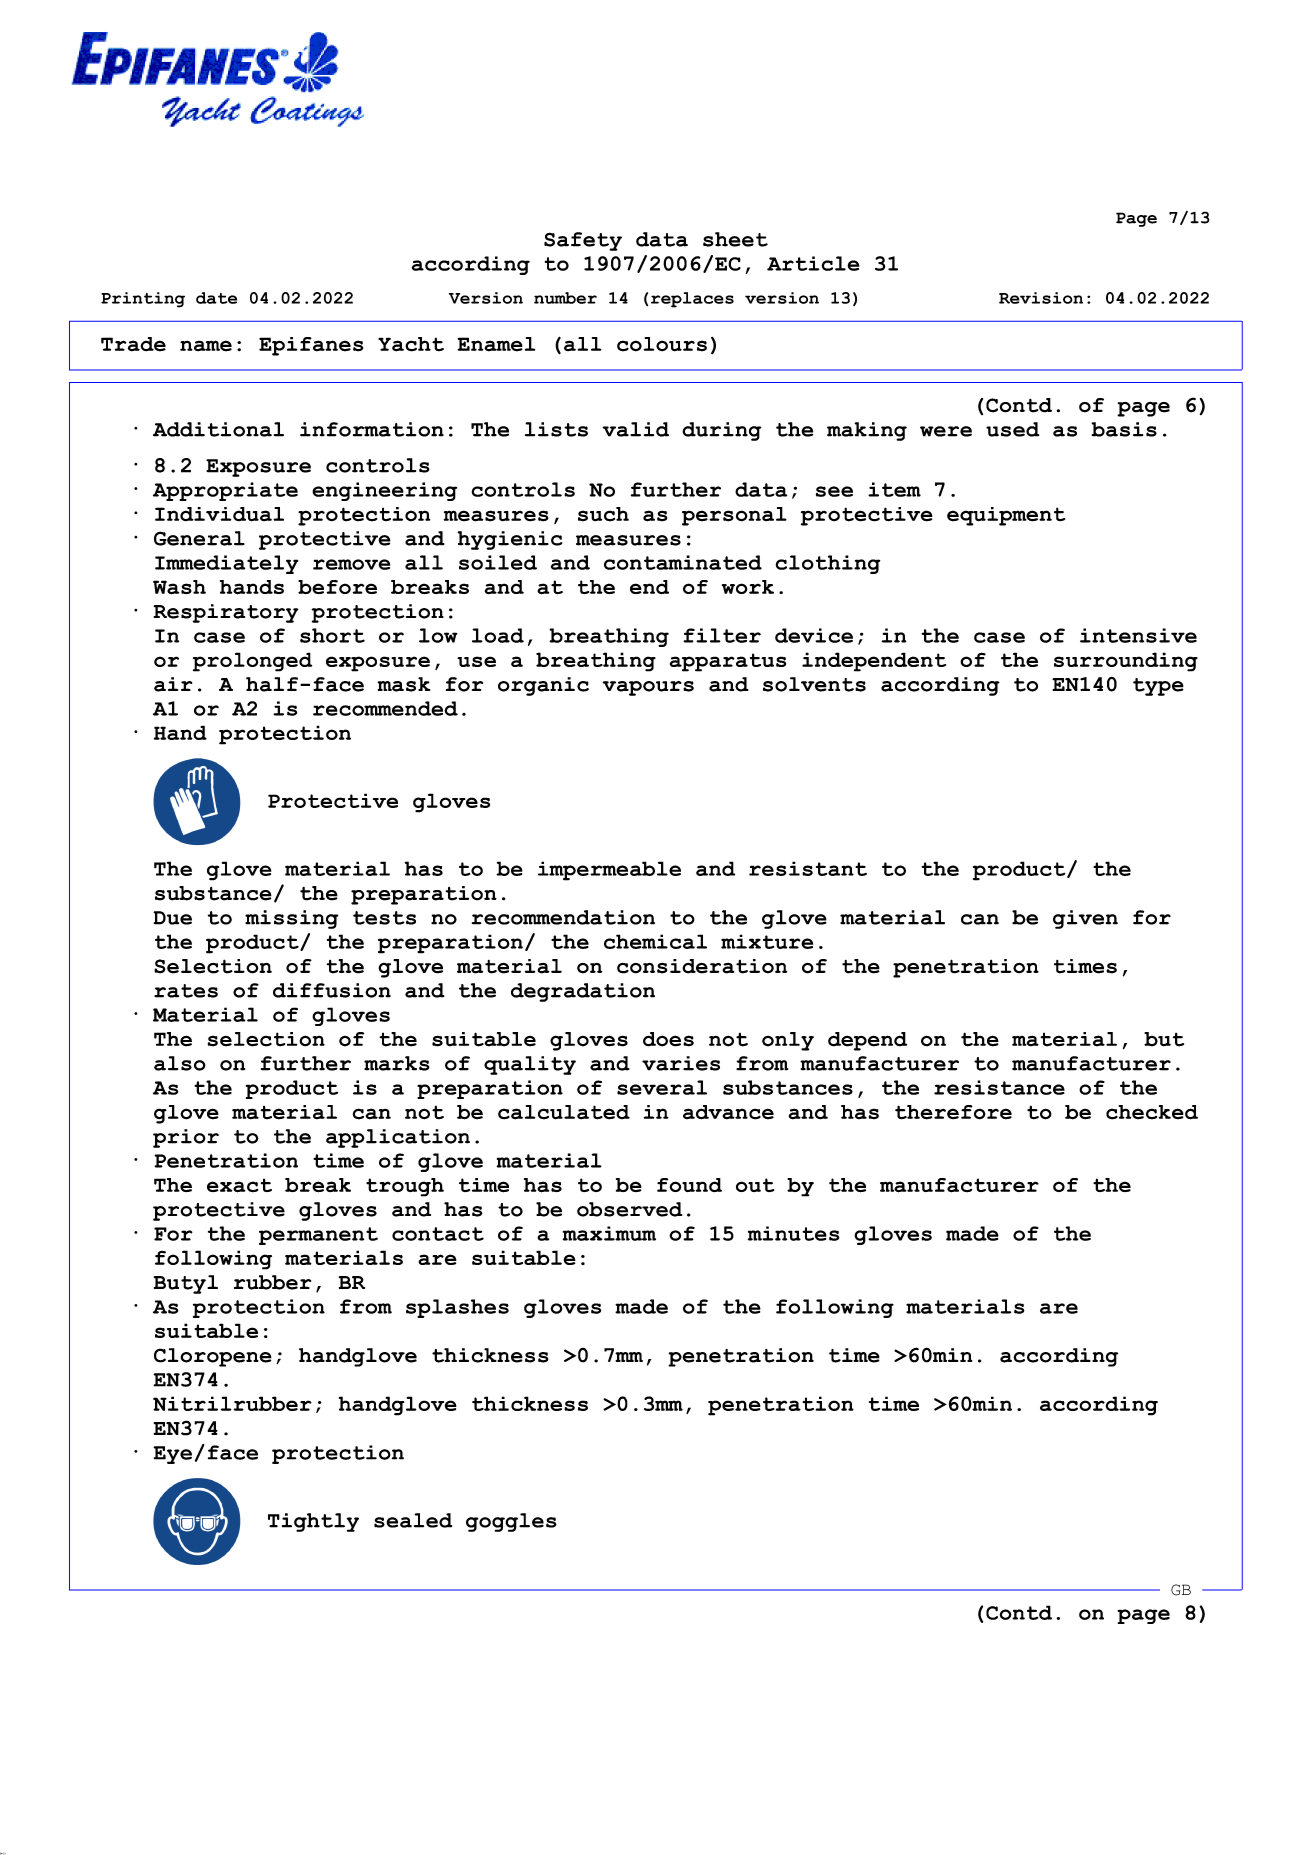 Image resolution: width=1311 pixels, height=1855 pixels. What do you see at coordinates (216, 298) in the image?
I see `date` at bounding box center [216, 298].
